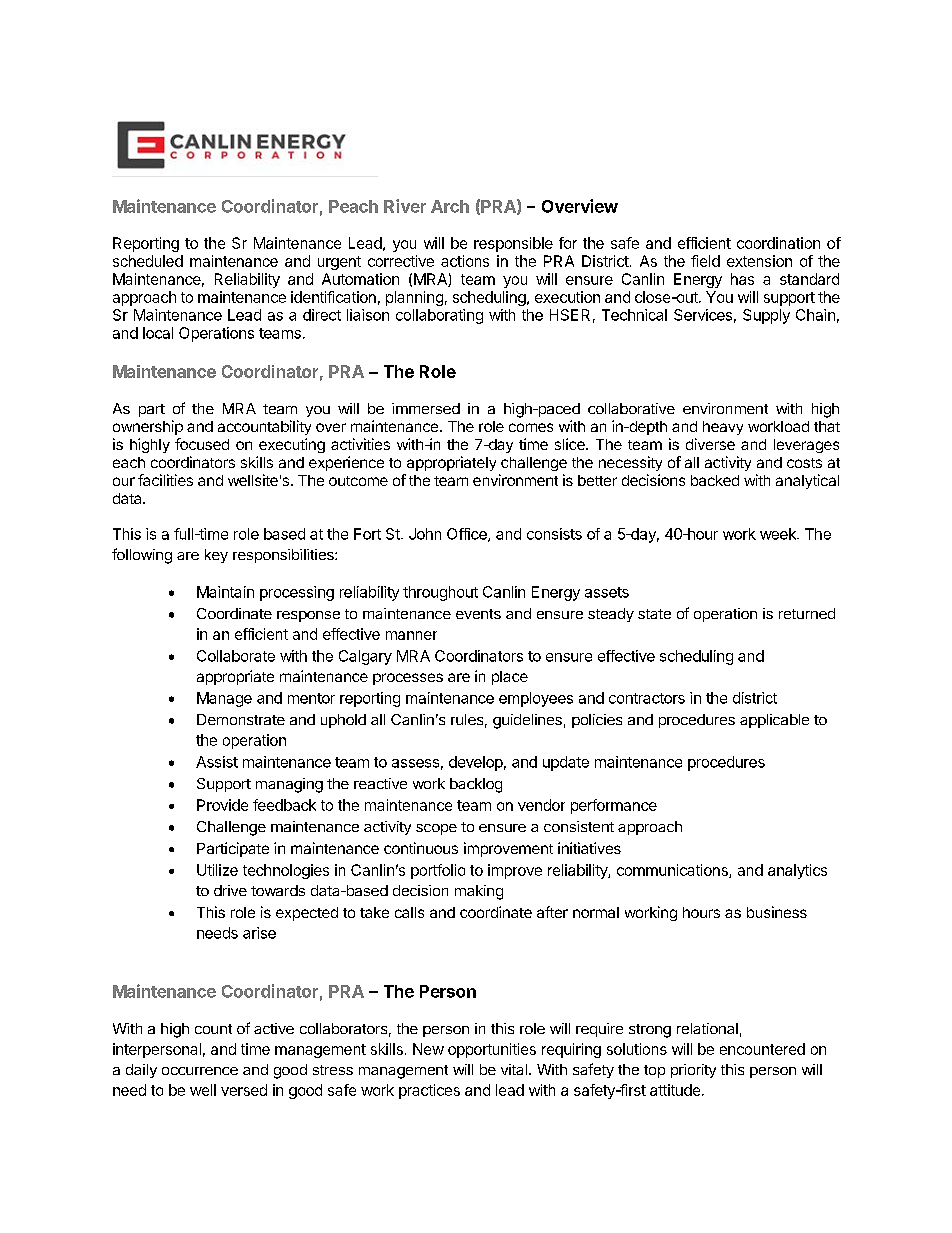  What do you see at coordinates (693, 1071) in the page?
I see `priority` at bounding box center [693, 1071].
